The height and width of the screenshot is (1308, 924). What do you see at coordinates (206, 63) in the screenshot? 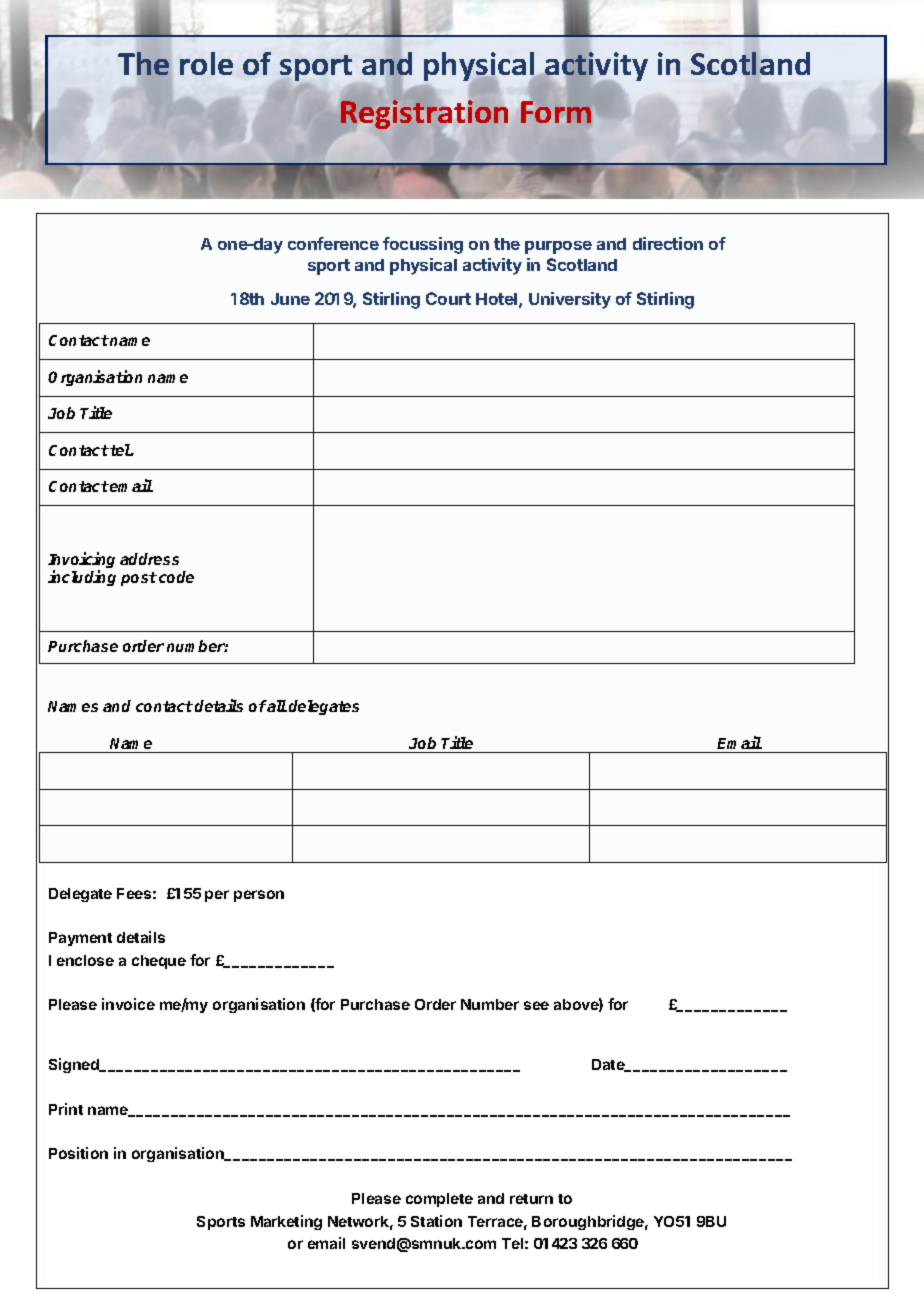
I see `role` at bounding box center [206, 63].
